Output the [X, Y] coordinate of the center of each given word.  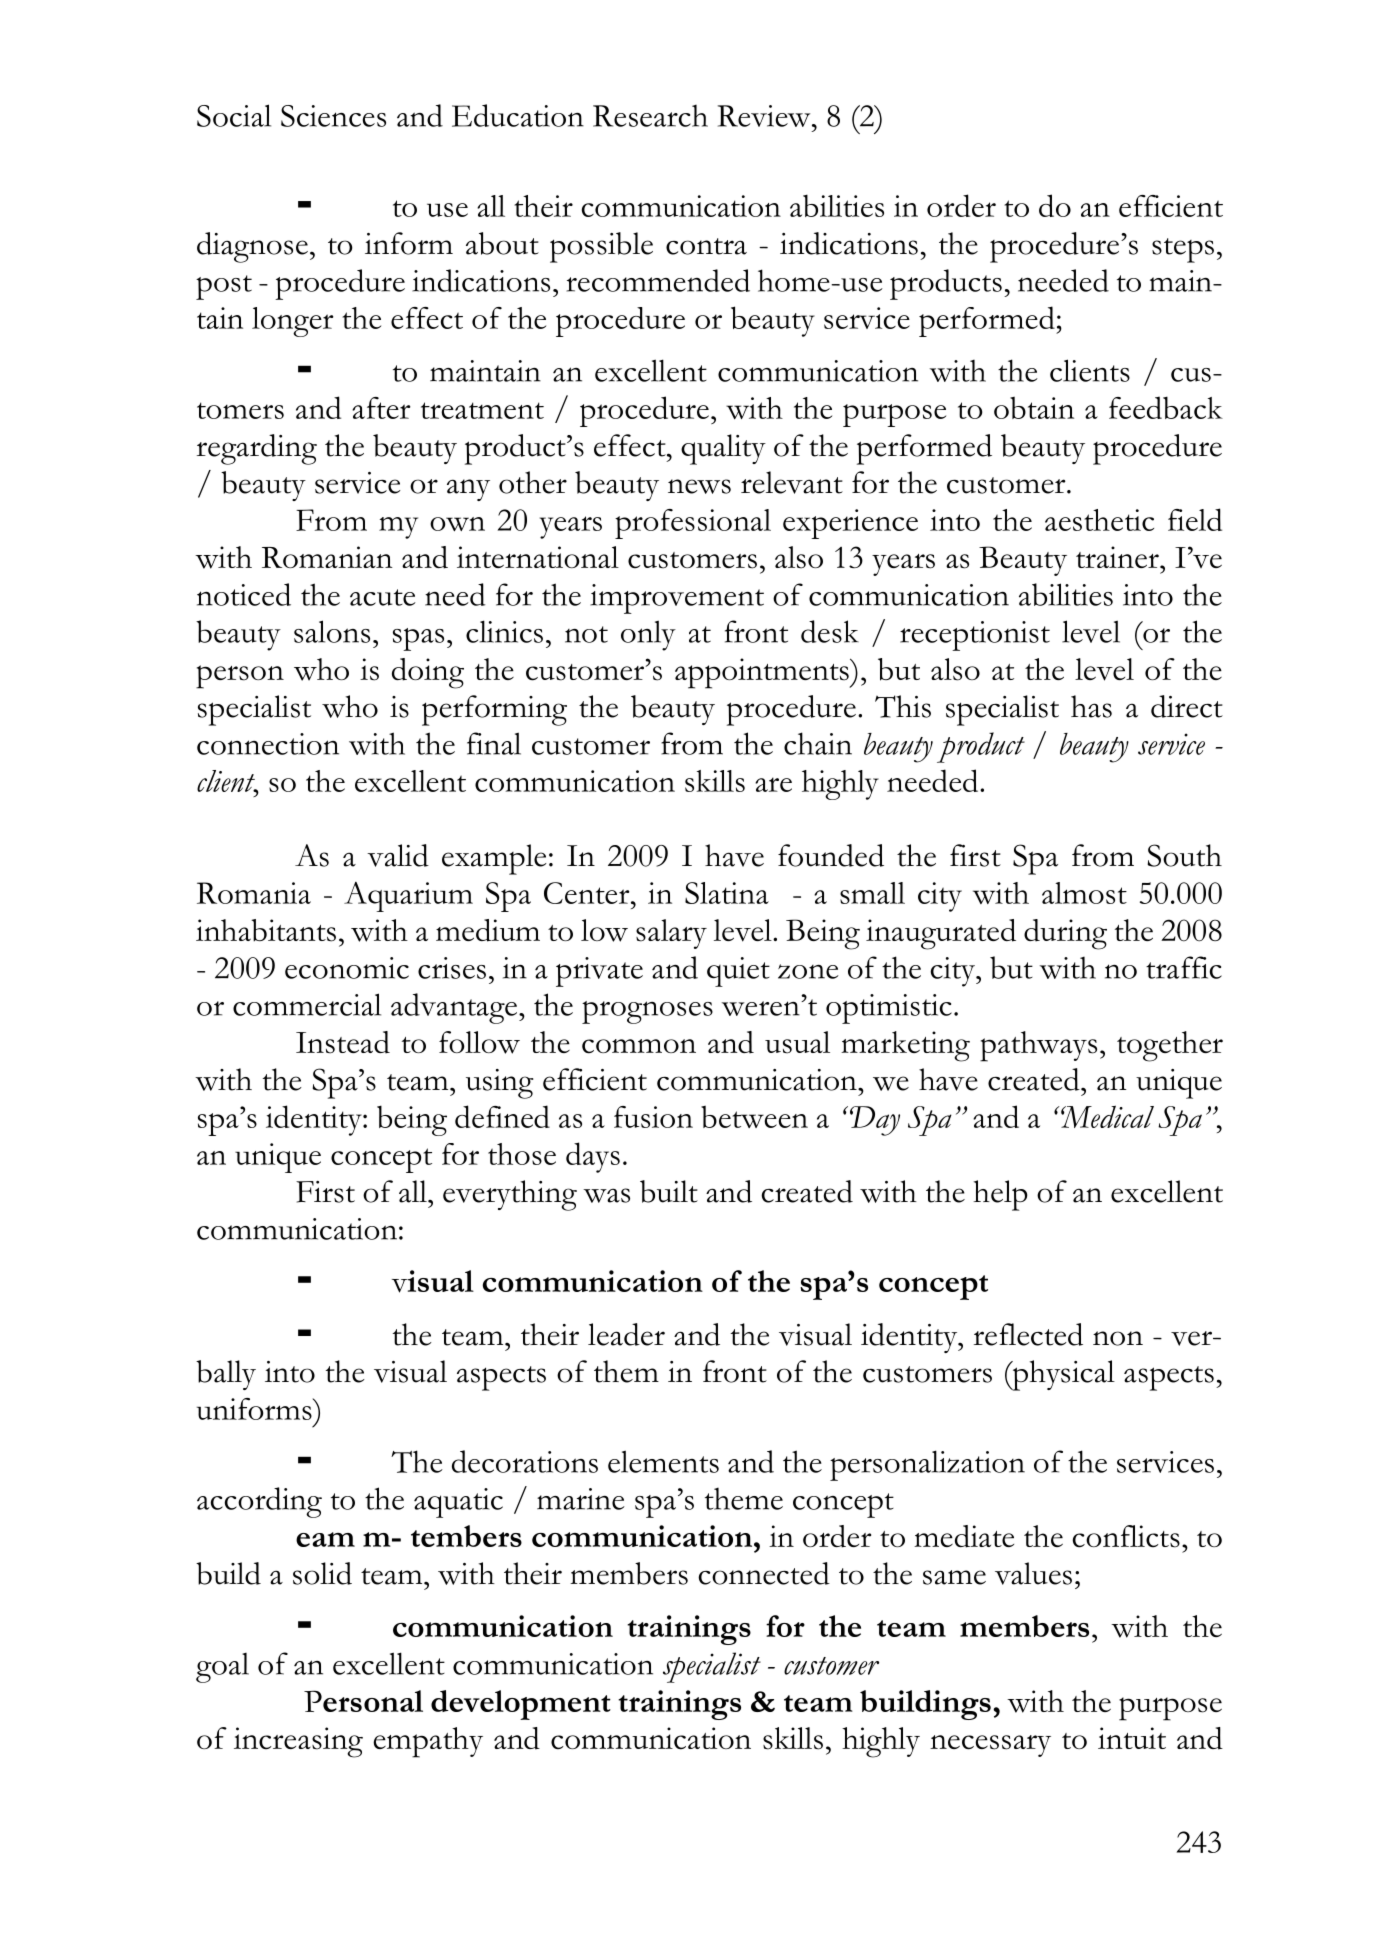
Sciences [333, 116]
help [1000, 1195]
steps [1183, 250]
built [669, 1191]
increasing [298, 1742]
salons [332, 631]
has [1091, 706]
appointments [763, 673]
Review [765, 116]
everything [510, 1195]
